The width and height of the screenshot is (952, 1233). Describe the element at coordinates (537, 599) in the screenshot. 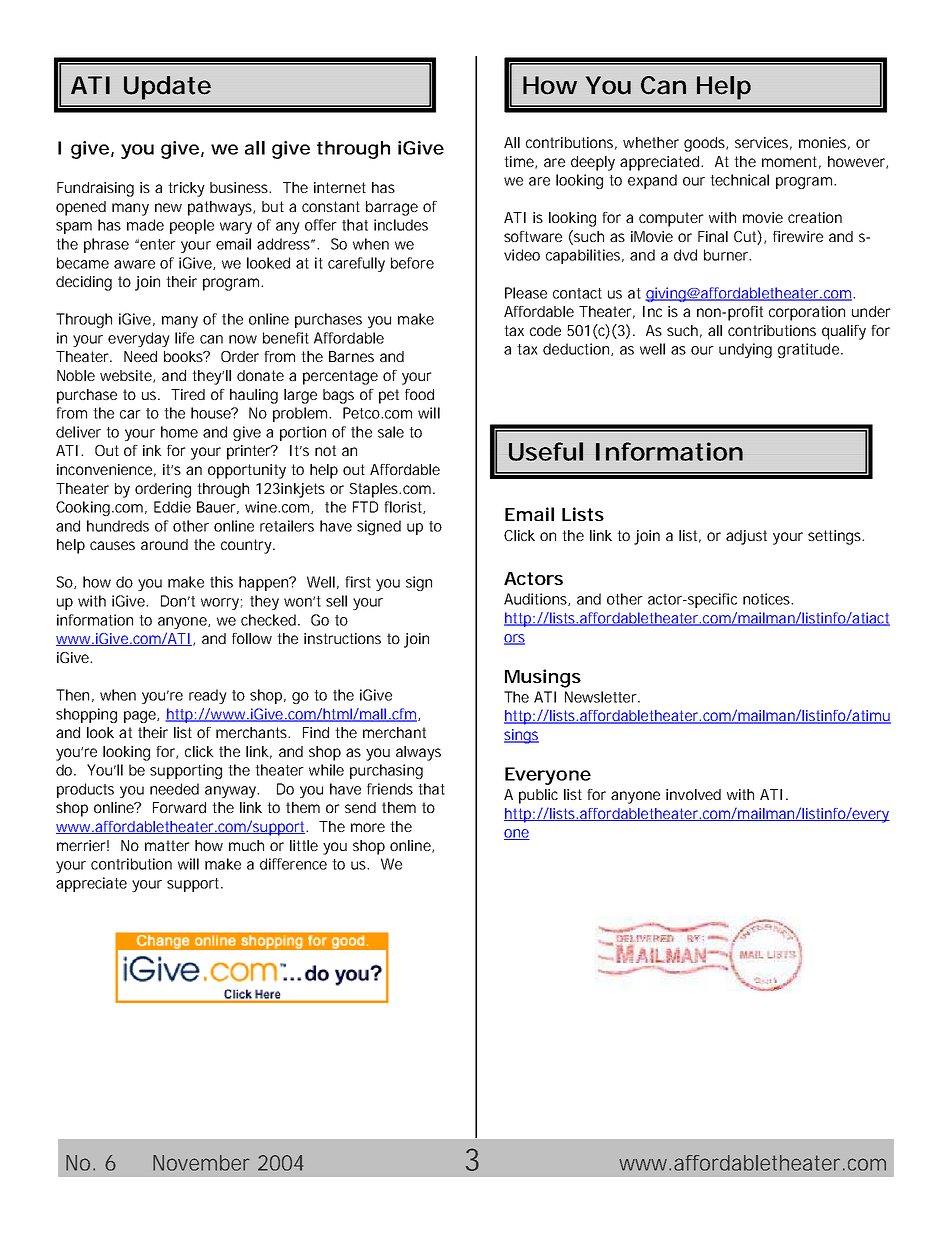

I see `Auditions` at that location.
